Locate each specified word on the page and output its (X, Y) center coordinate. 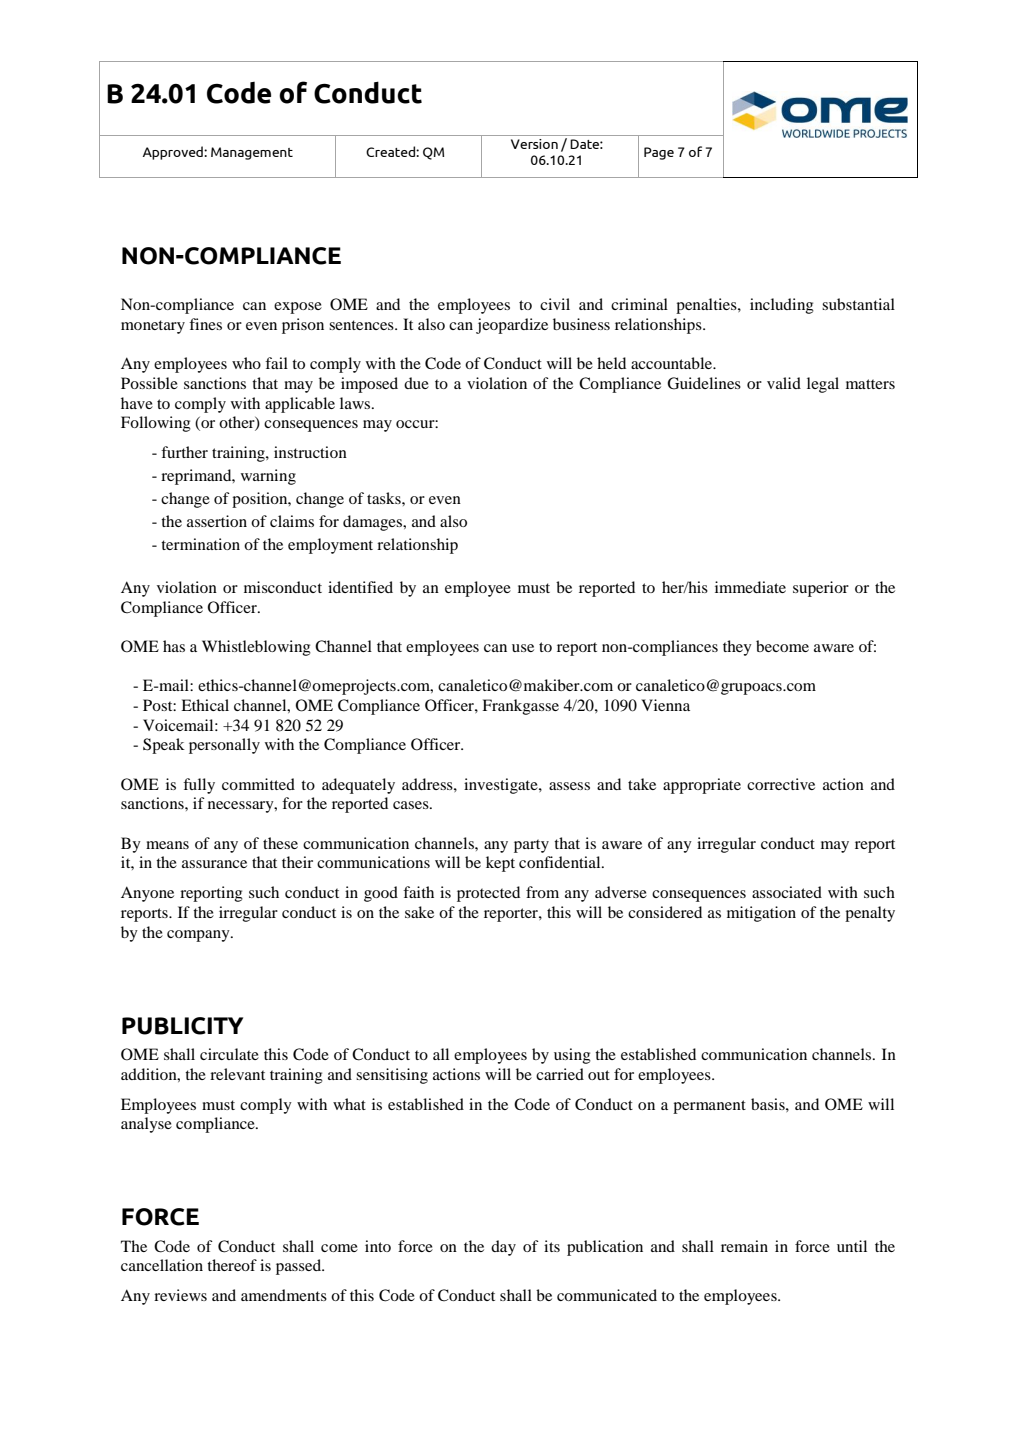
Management (252, 153)
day (503, 1248)
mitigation (761, 914)
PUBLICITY (182, 1026)
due (416, 383)
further (184, 452)
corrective (781, 784)
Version (534, 144)
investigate (502, 786)
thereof (232, 1265)
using (572, 1056)
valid (784, 383)
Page (659, 153)
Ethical (205, 705)
